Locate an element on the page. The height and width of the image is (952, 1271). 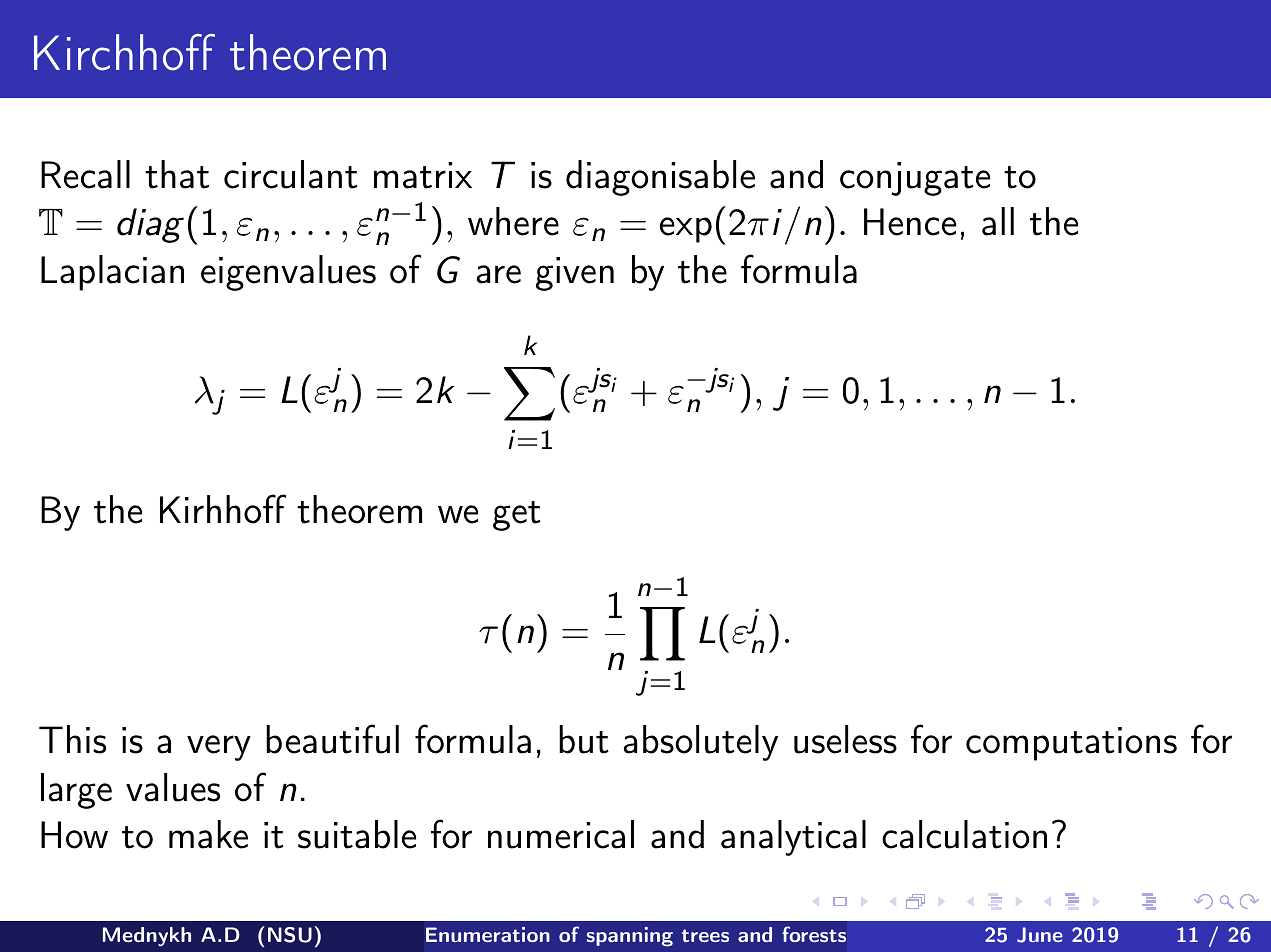
NSU is located at coordinates (290, 935).
